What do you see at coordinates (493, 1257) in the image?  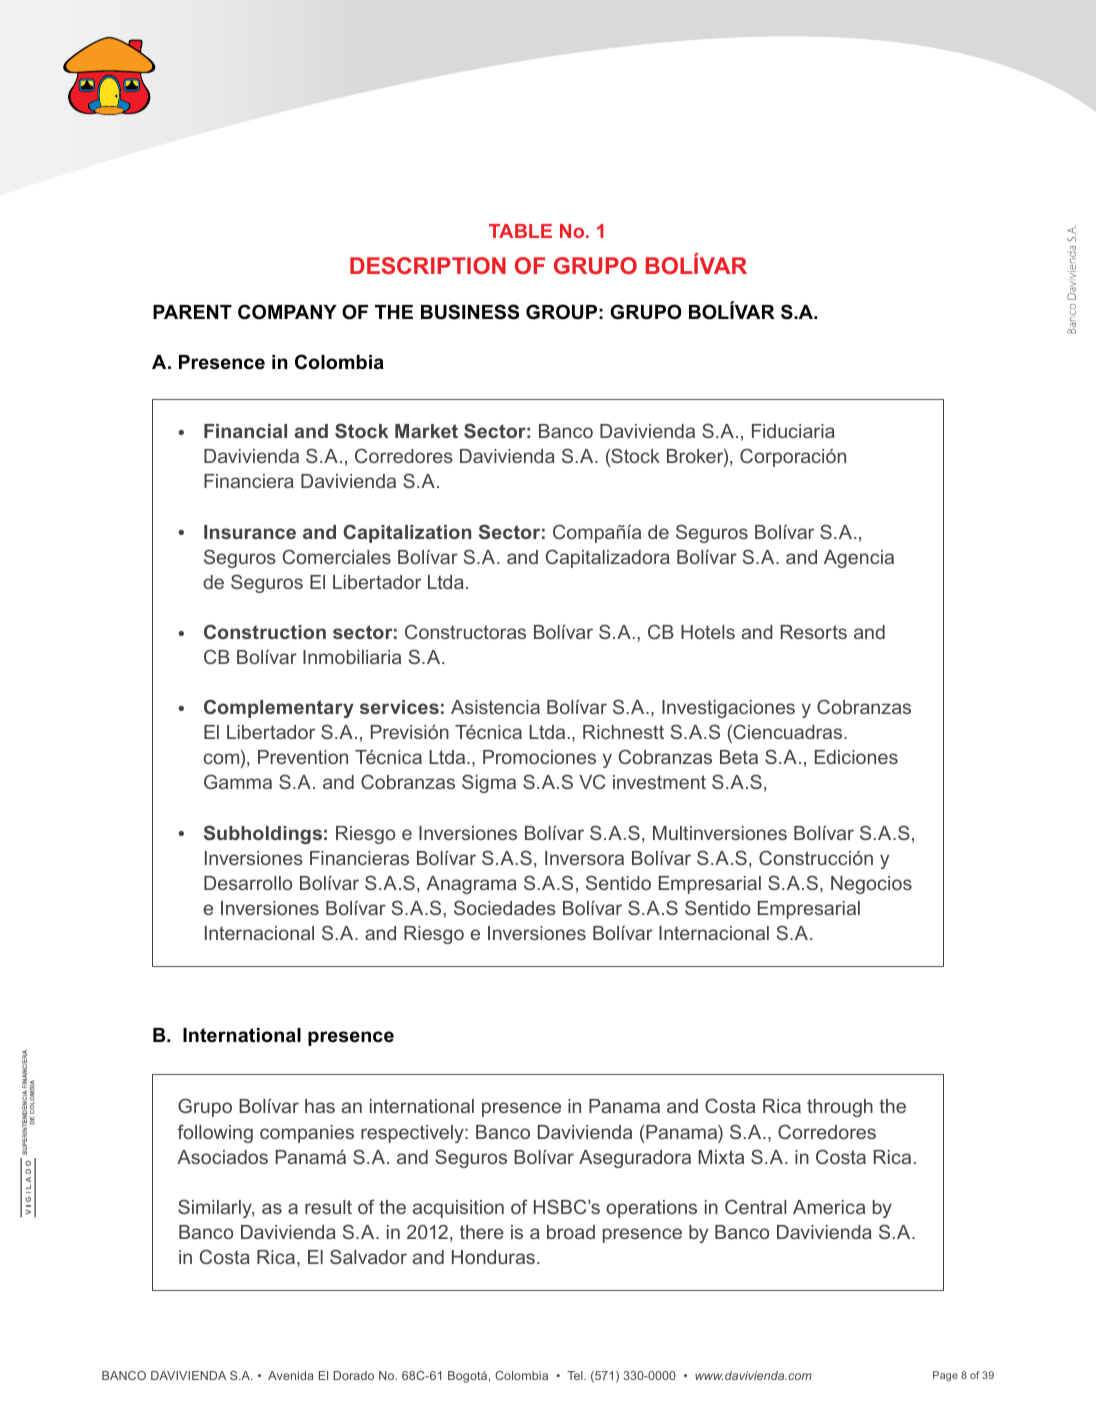 I see `Honduras` at bounding box center [493, 1257].
